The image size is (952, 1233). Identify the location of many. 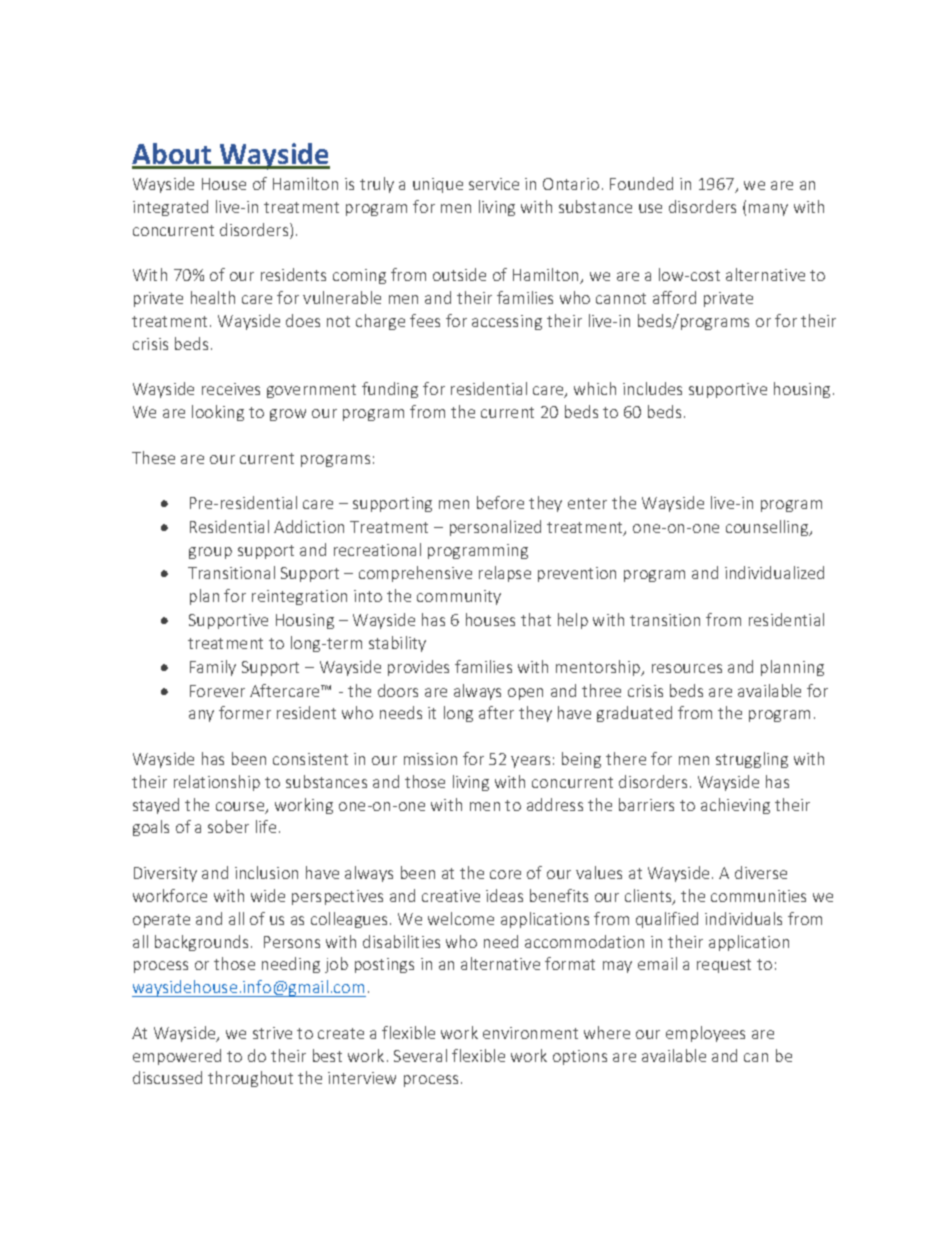
(768, 210).
